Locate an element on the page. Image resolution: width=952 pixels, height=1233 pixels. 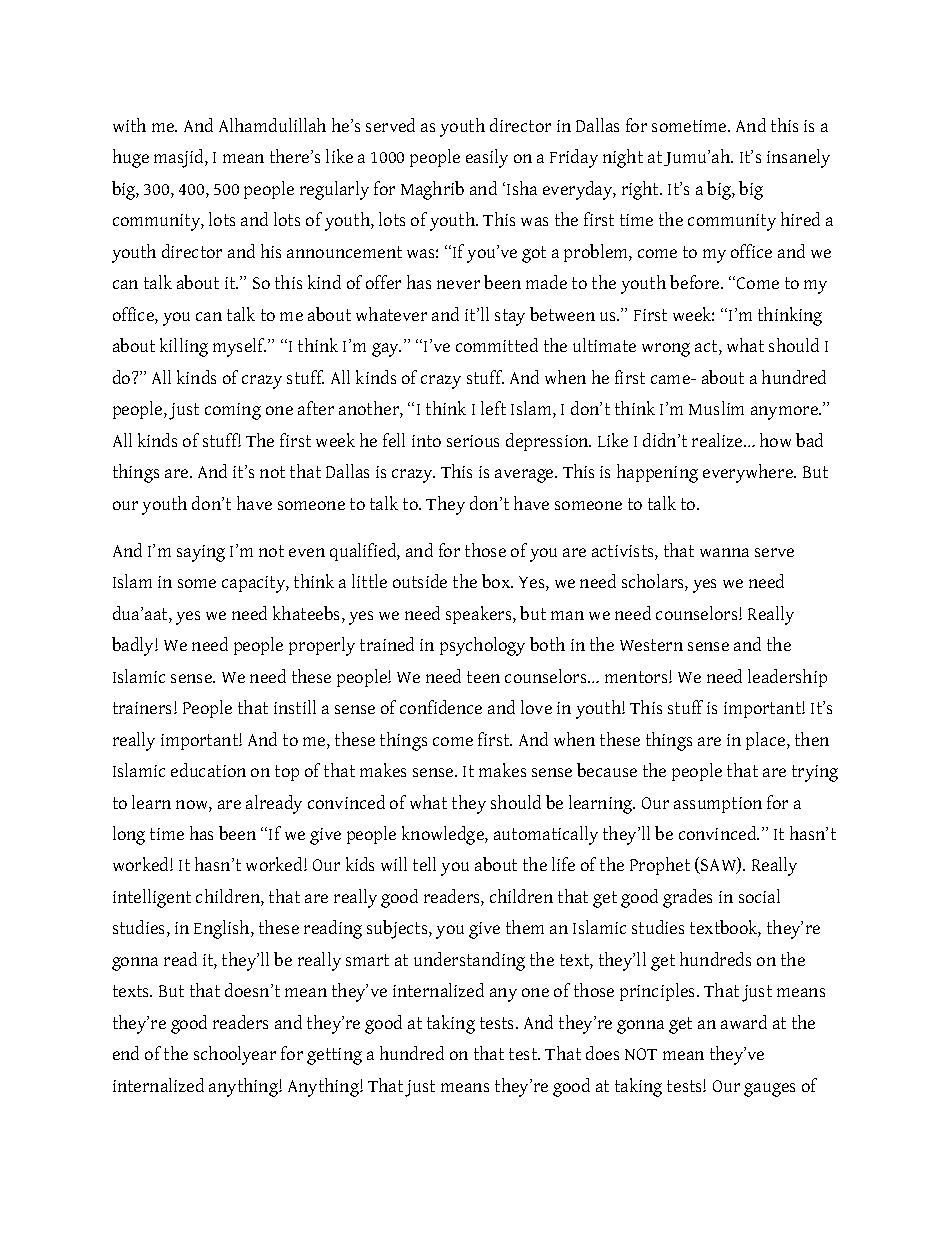
gauges is located at coordinates (769, 1090).
